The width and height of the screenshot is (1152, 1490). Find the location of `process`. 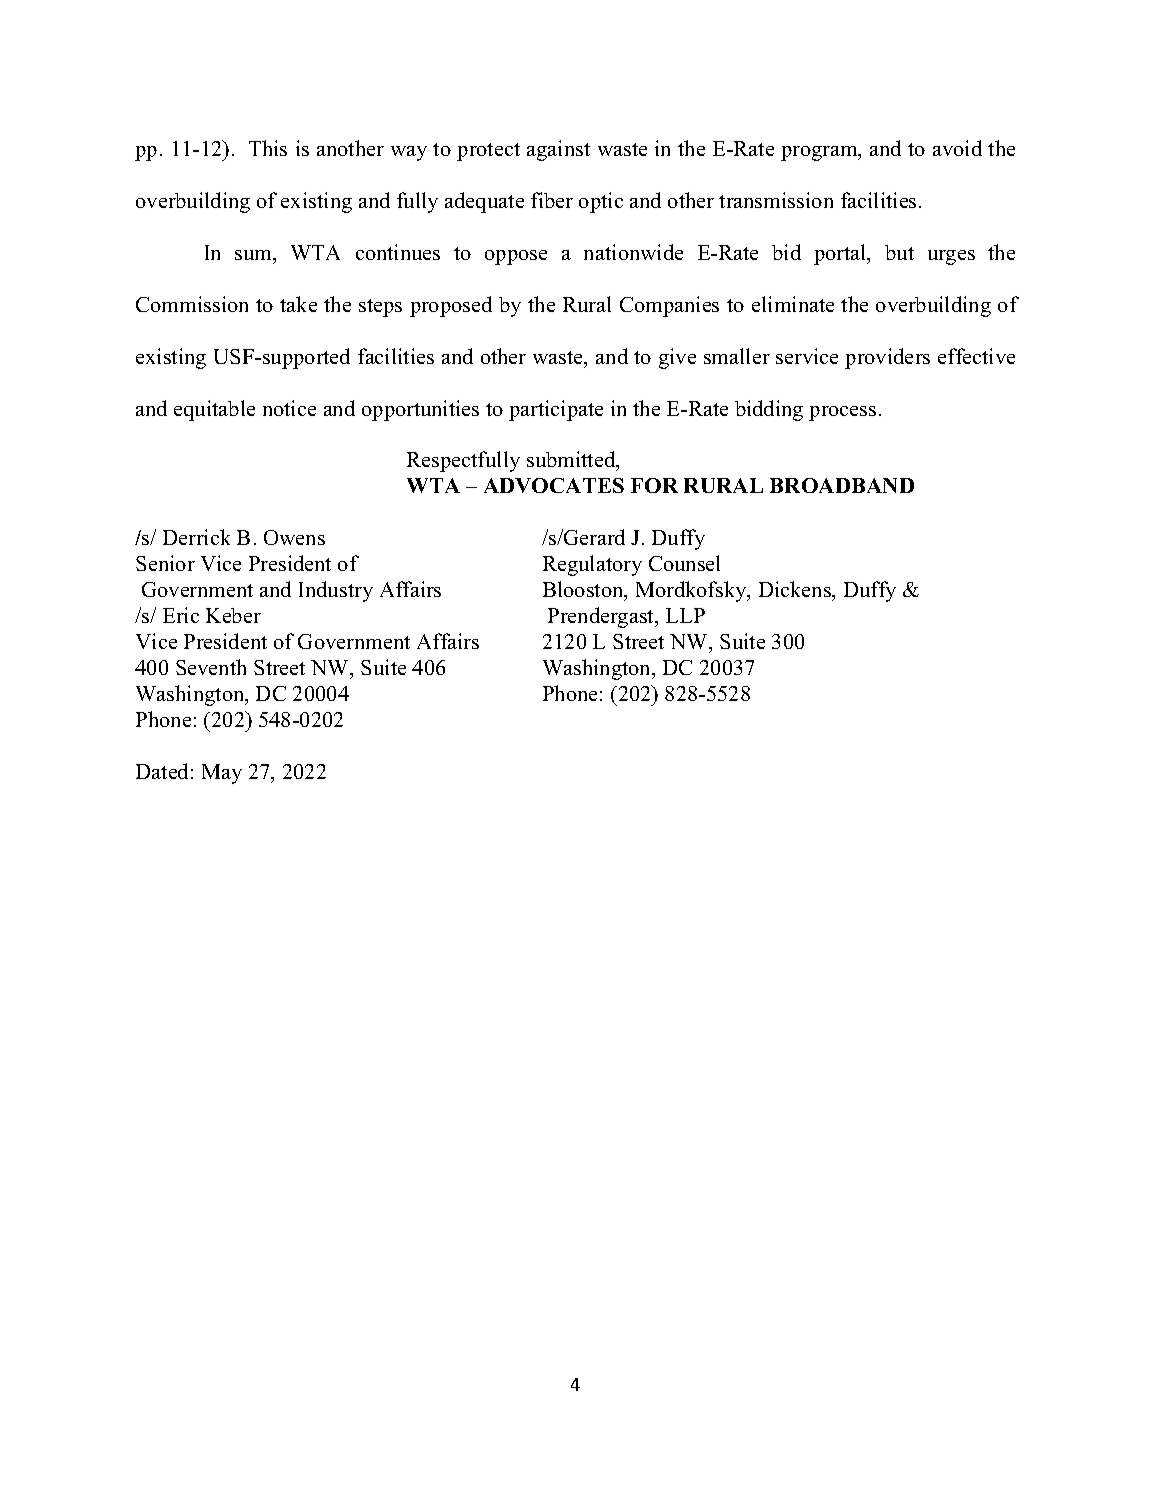

process is located at coordinates (842, 413).
